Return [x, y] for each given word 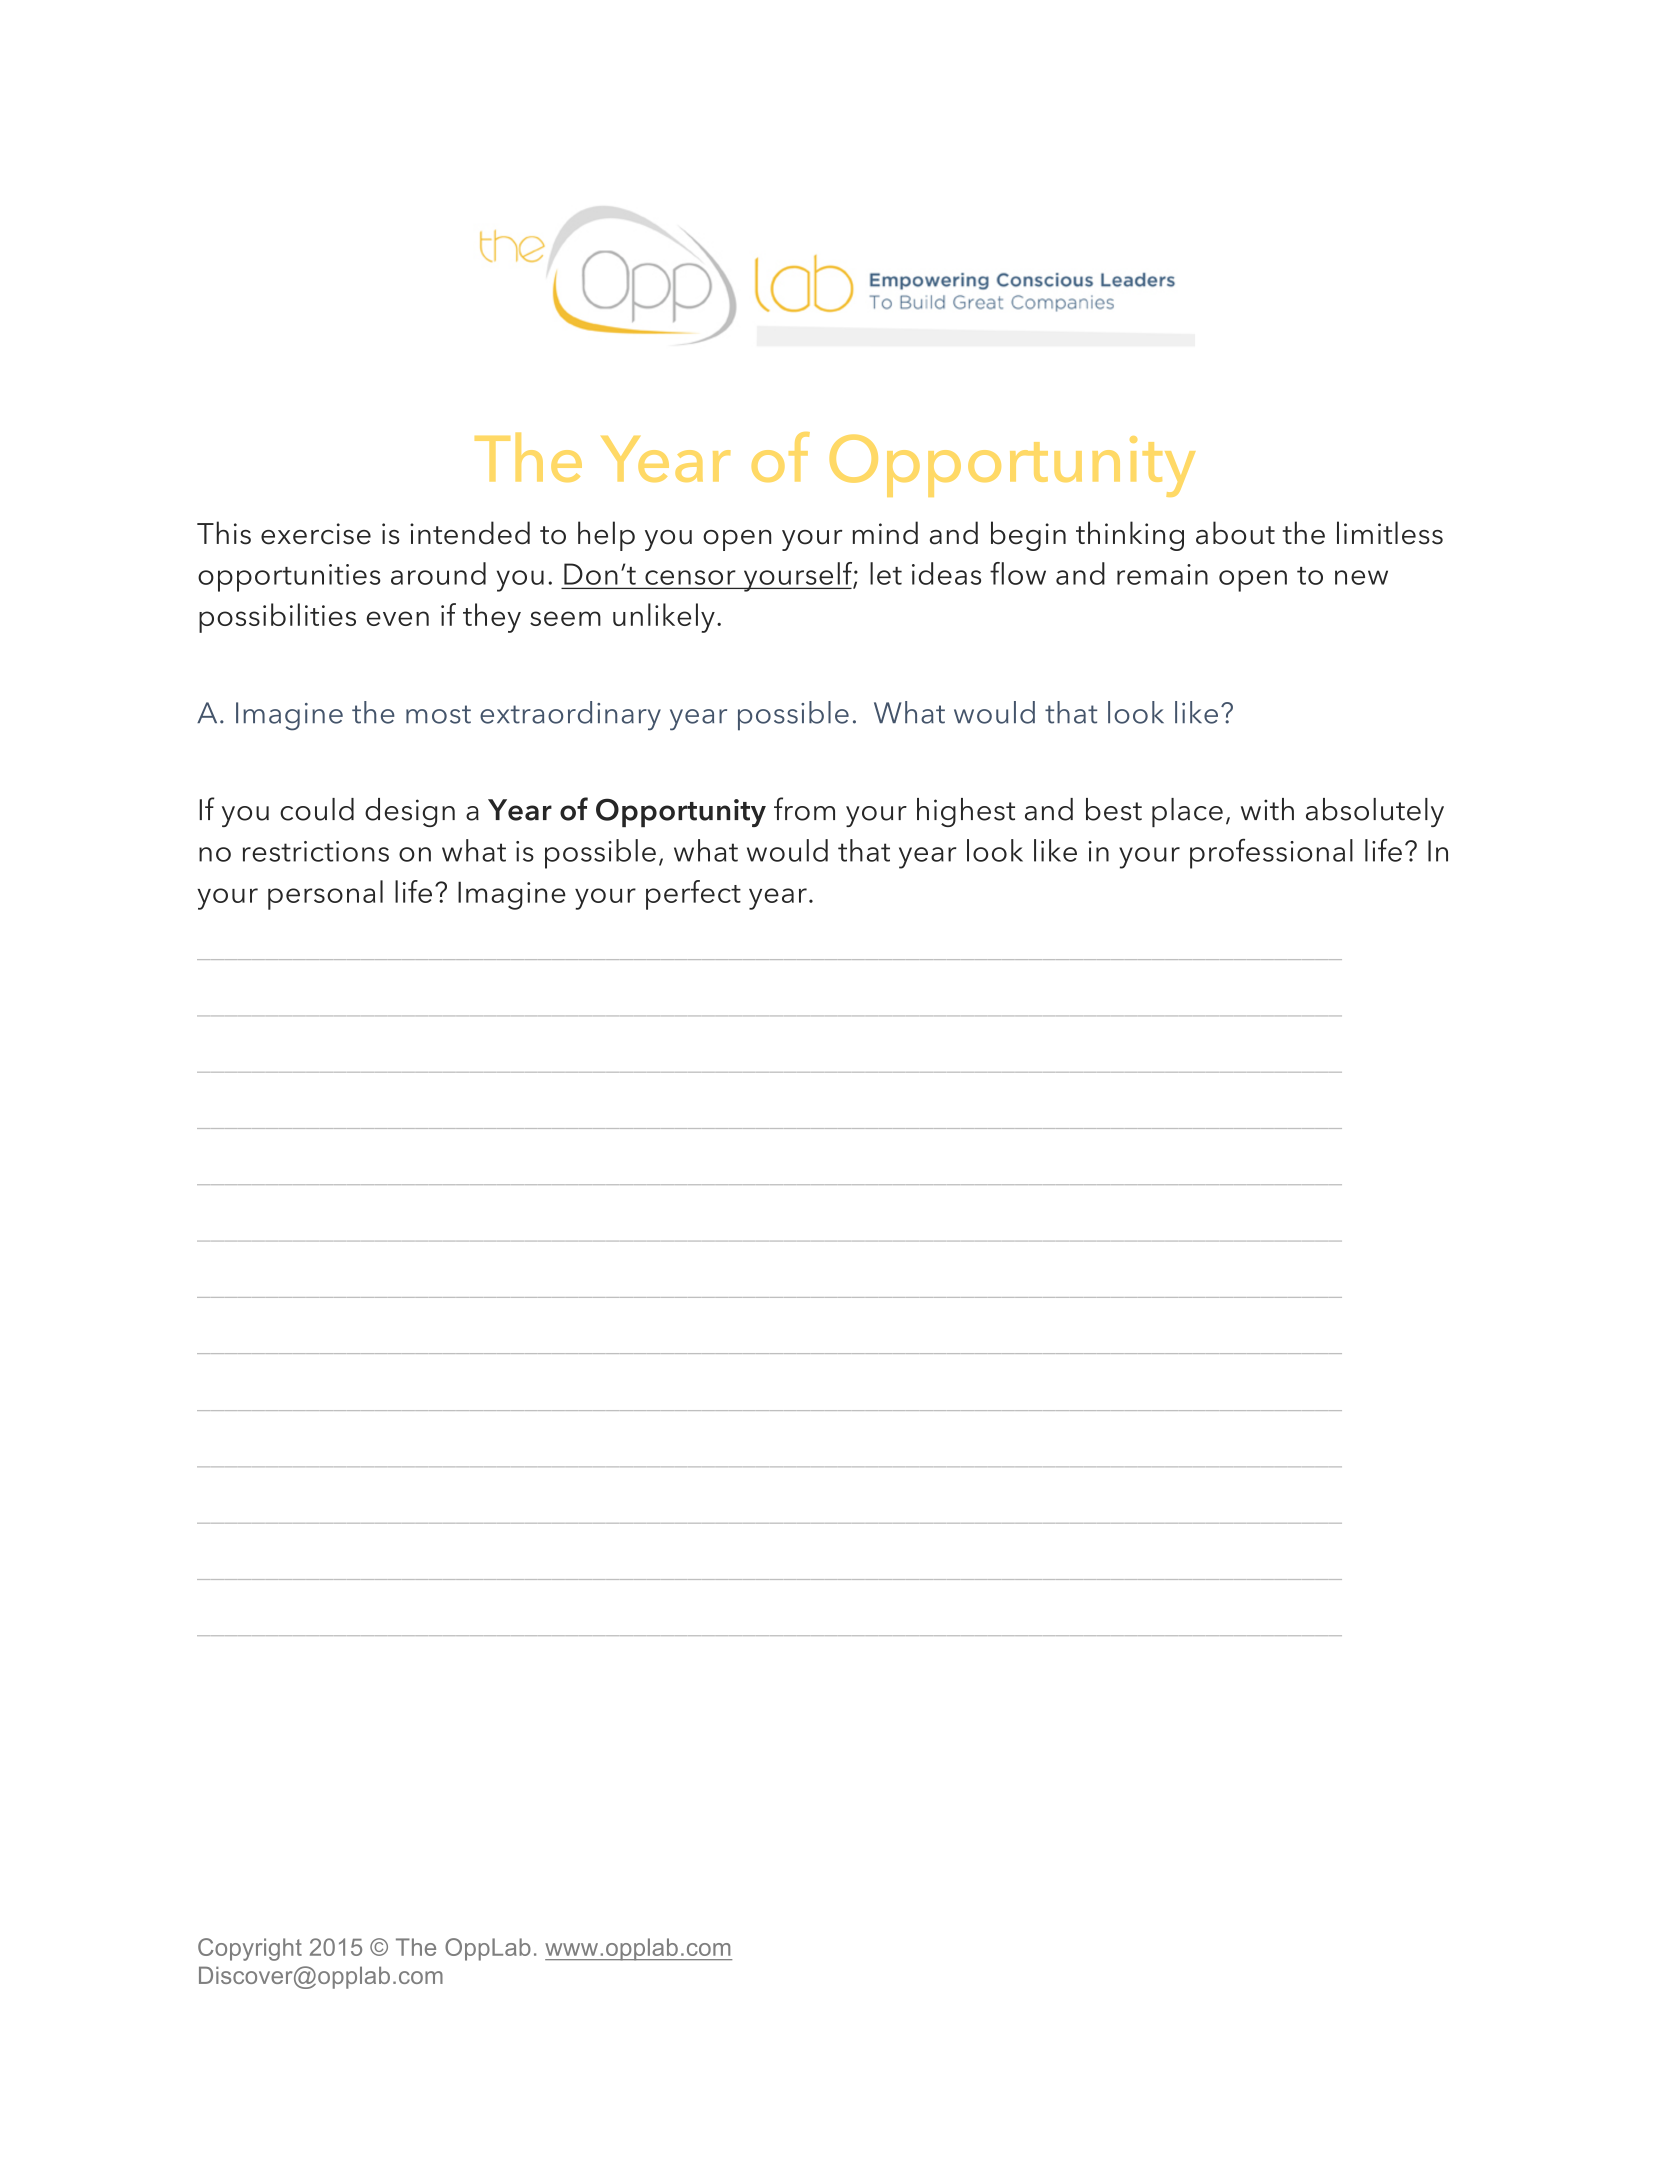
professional [1271, 853]
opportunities [289, 578]
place [1187, 812]
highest [966, 812]
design [410, 812]
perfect [693, 895]
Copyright [250, 1949]
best [1114, 809]
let [886, 573]
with [1267, 809]
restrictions [316, 851]
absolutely [1375, 812]
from [804, 809]
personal [325, 895]
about [1235, 533]
